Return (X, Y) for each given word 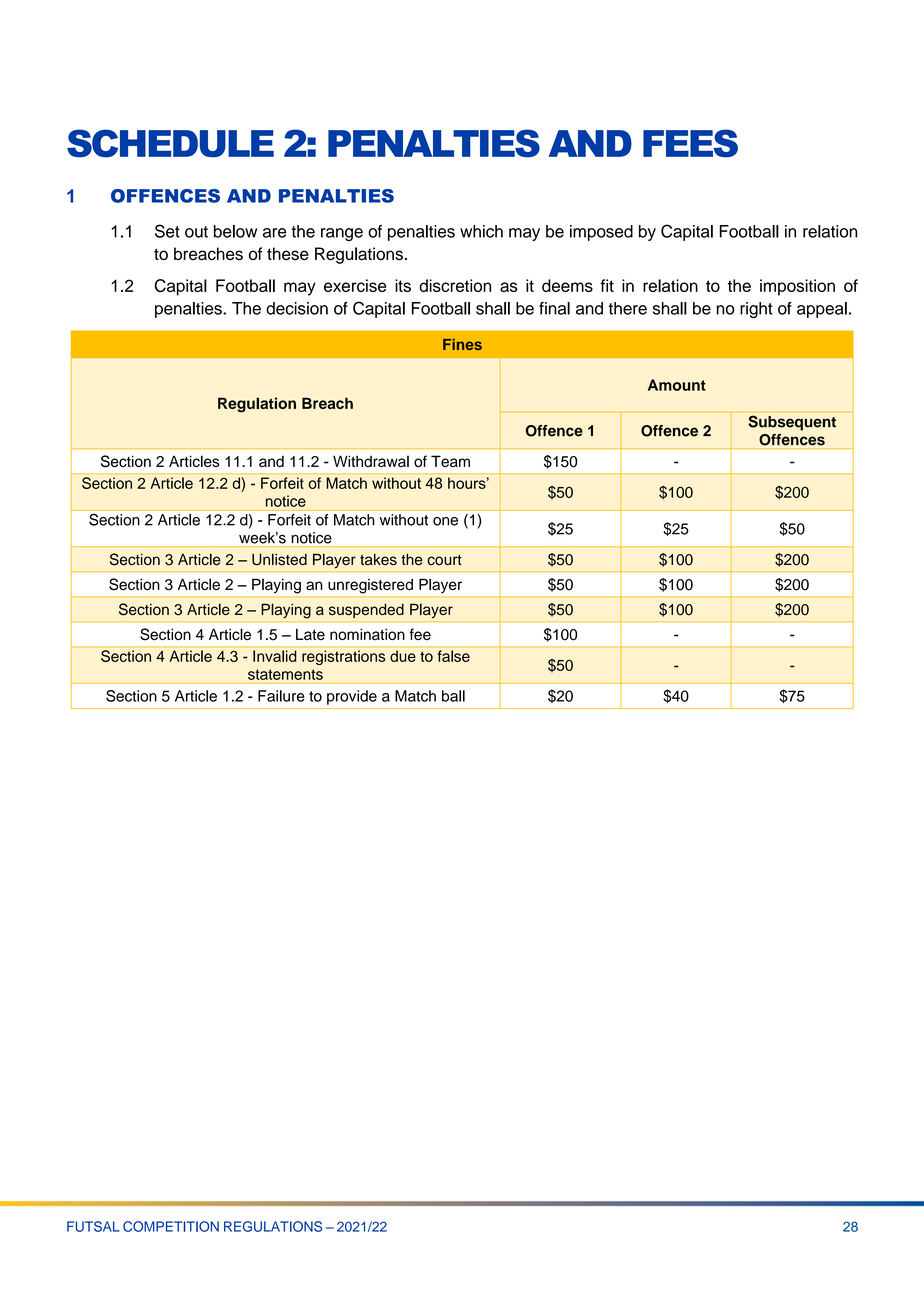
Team (450, 461)
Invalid (274, 656)
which (481, 231)
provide (352, 697)
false (454, 656)
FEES (690, 143)
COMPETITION (171, 1226)
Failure (281, 696)
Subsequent (792, 423)
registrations (343, 657)
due (403, 656)
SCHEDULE (170, 143)
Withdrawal (371, 461)
